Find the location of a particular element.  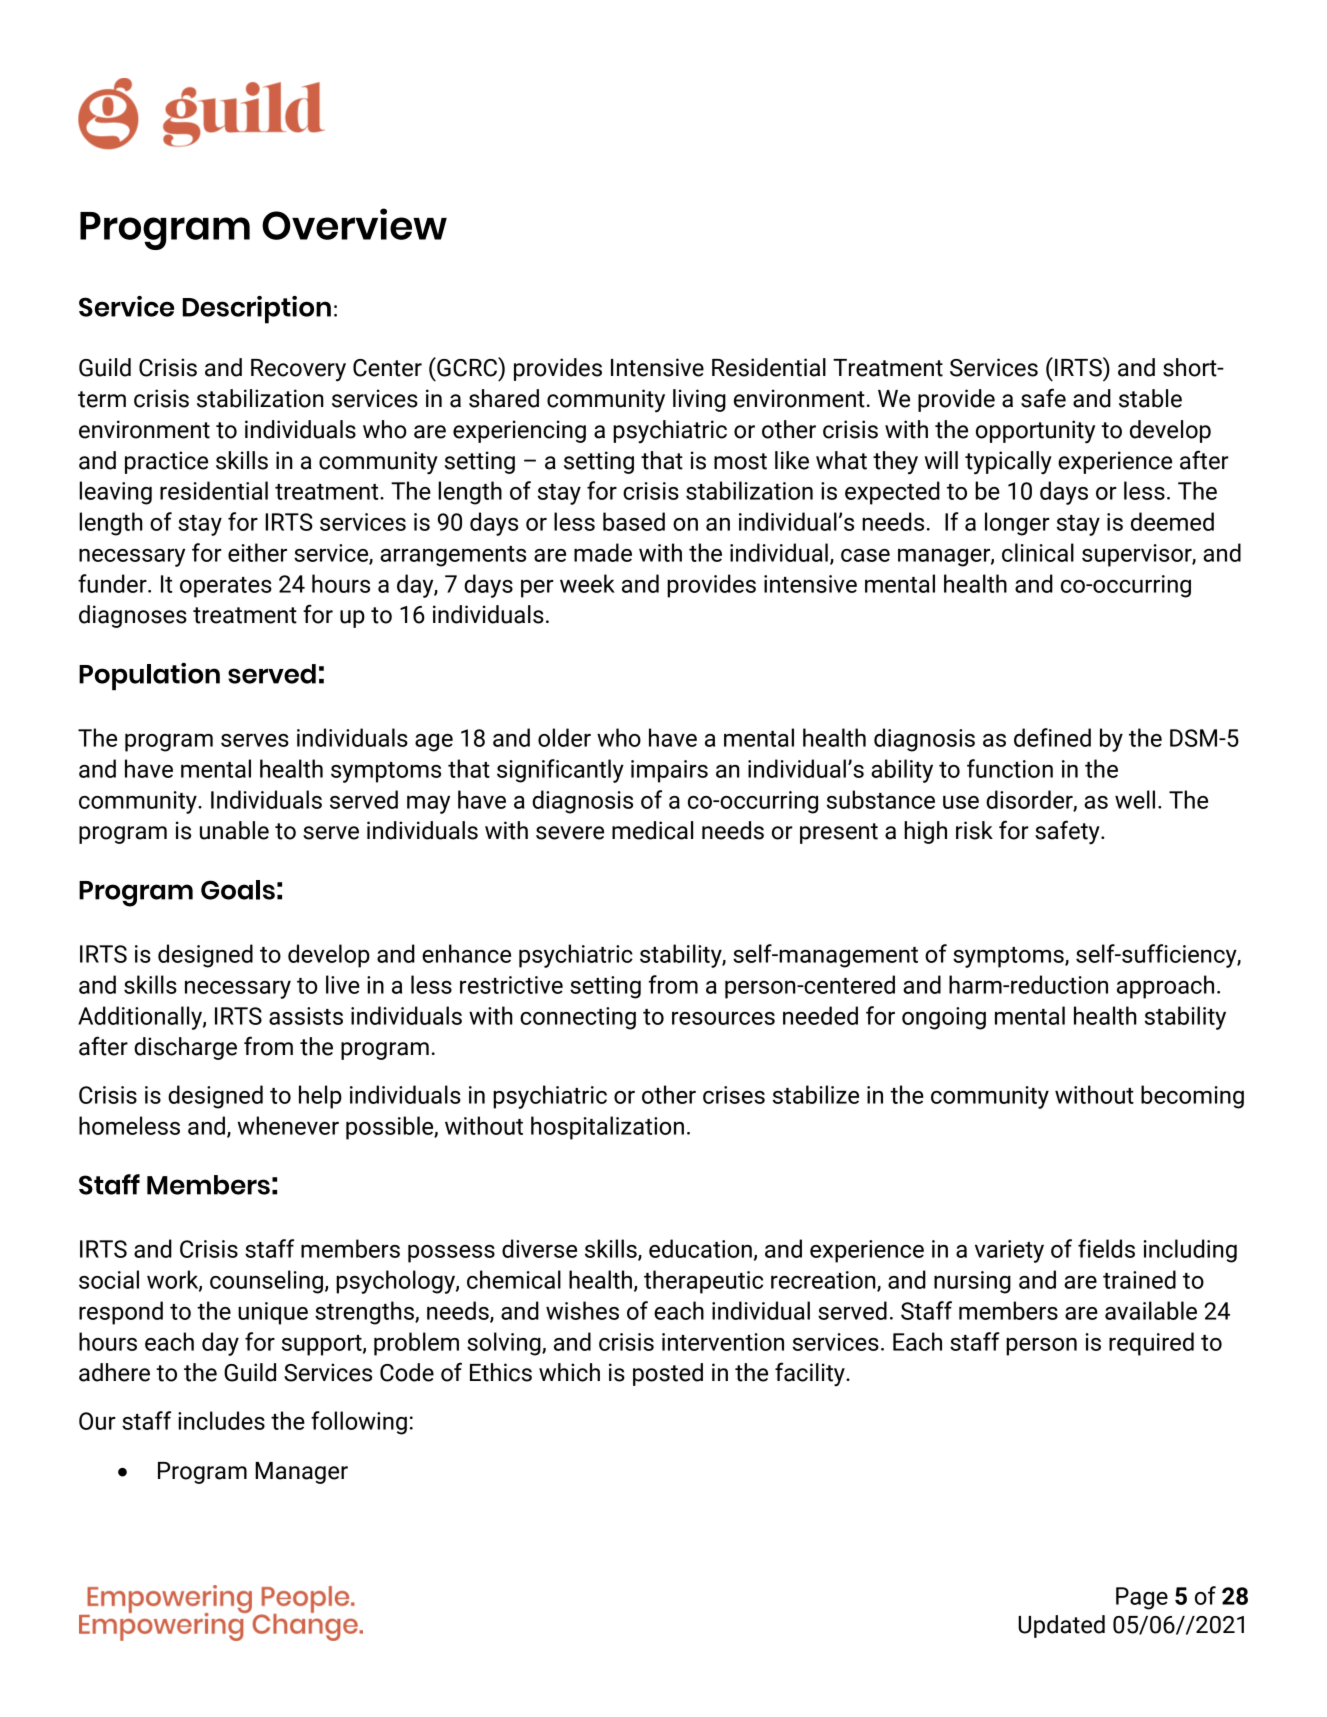

education is located at coordinates (700, 1248).
